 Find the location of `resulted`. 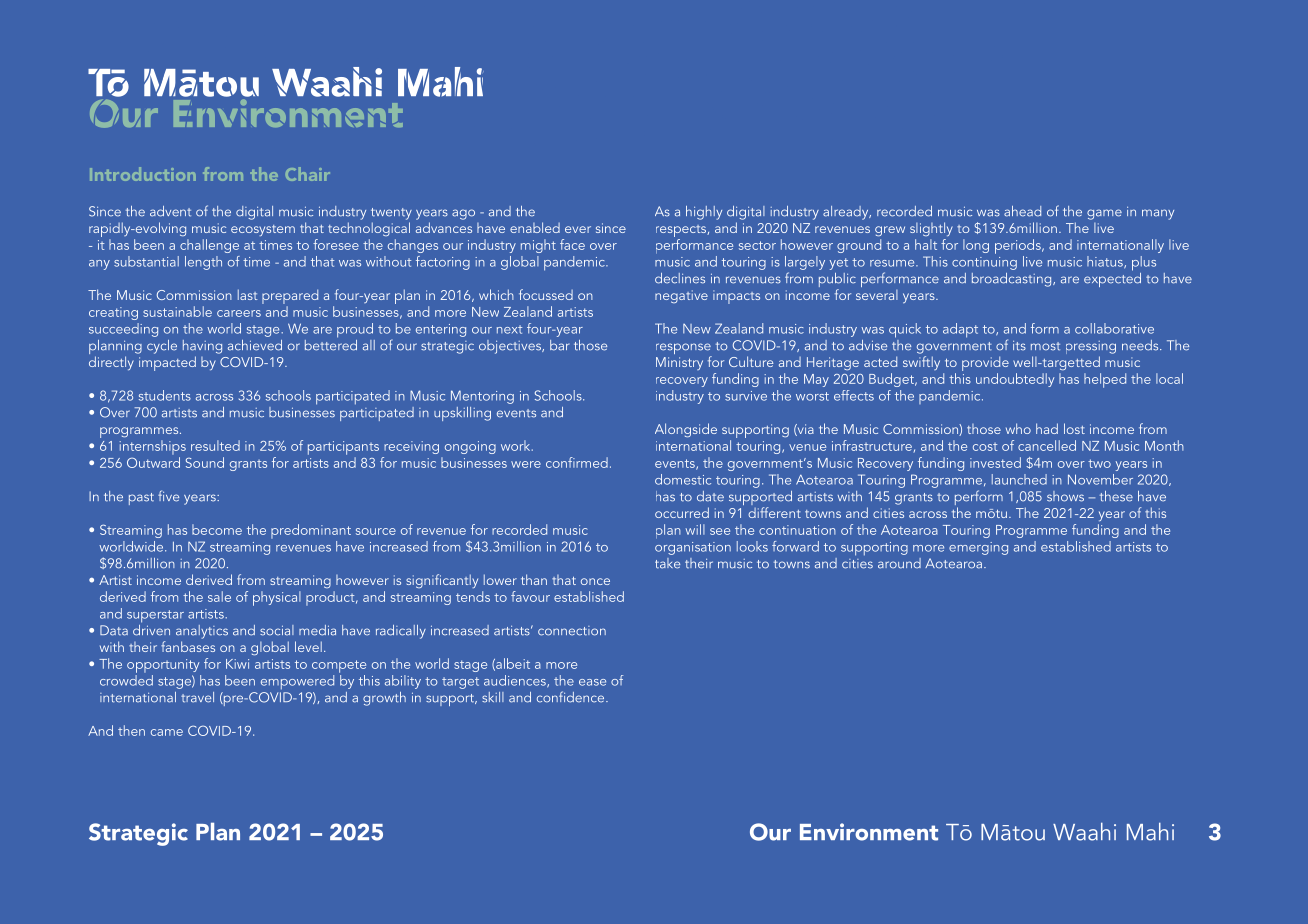

resulted is located at coordinates (215, 445).
